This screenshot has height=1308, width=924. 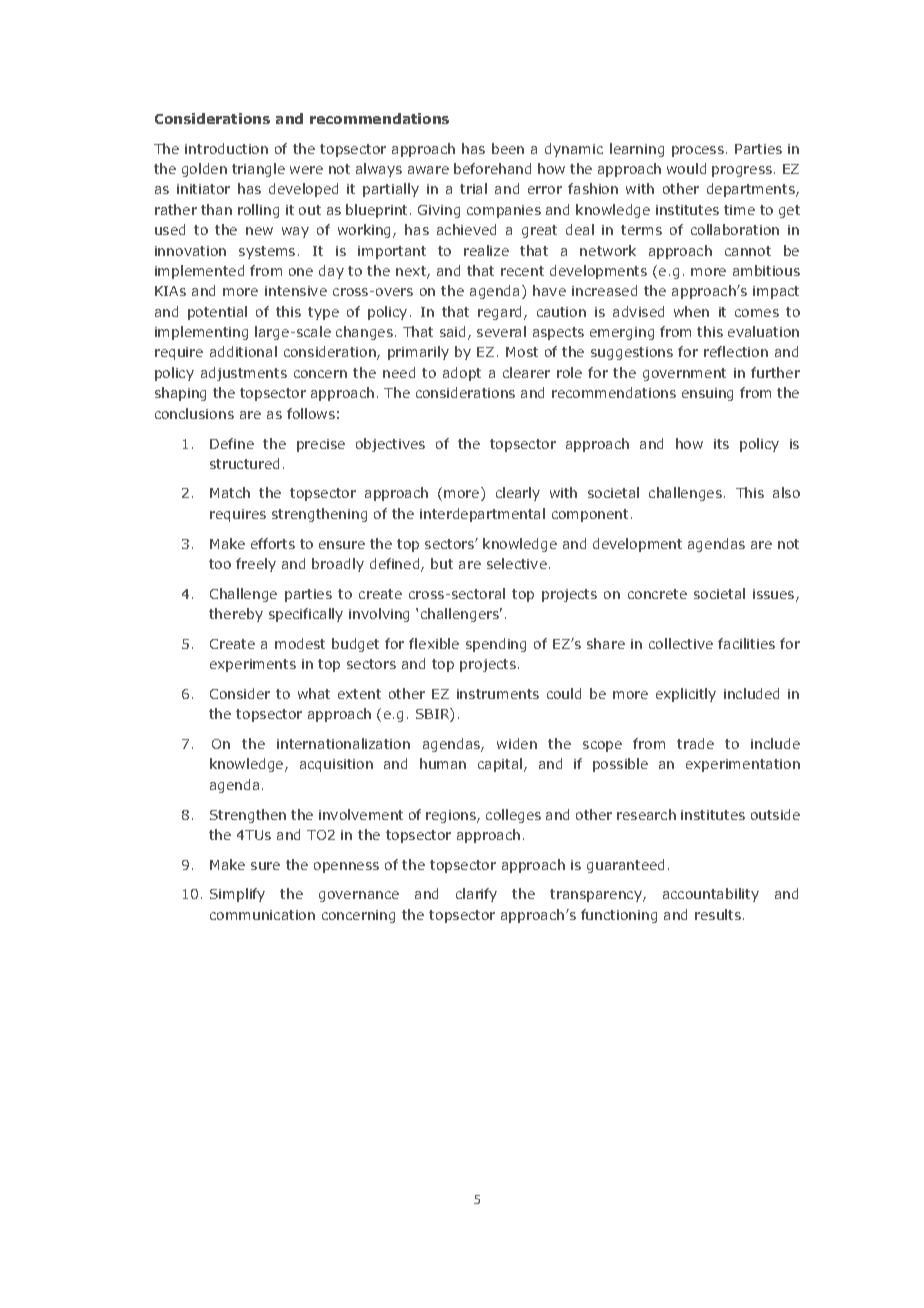 What do you see at coordinates (273, 543) in the screenshot?
I see `efforts` at bounding box center [273, 543].
